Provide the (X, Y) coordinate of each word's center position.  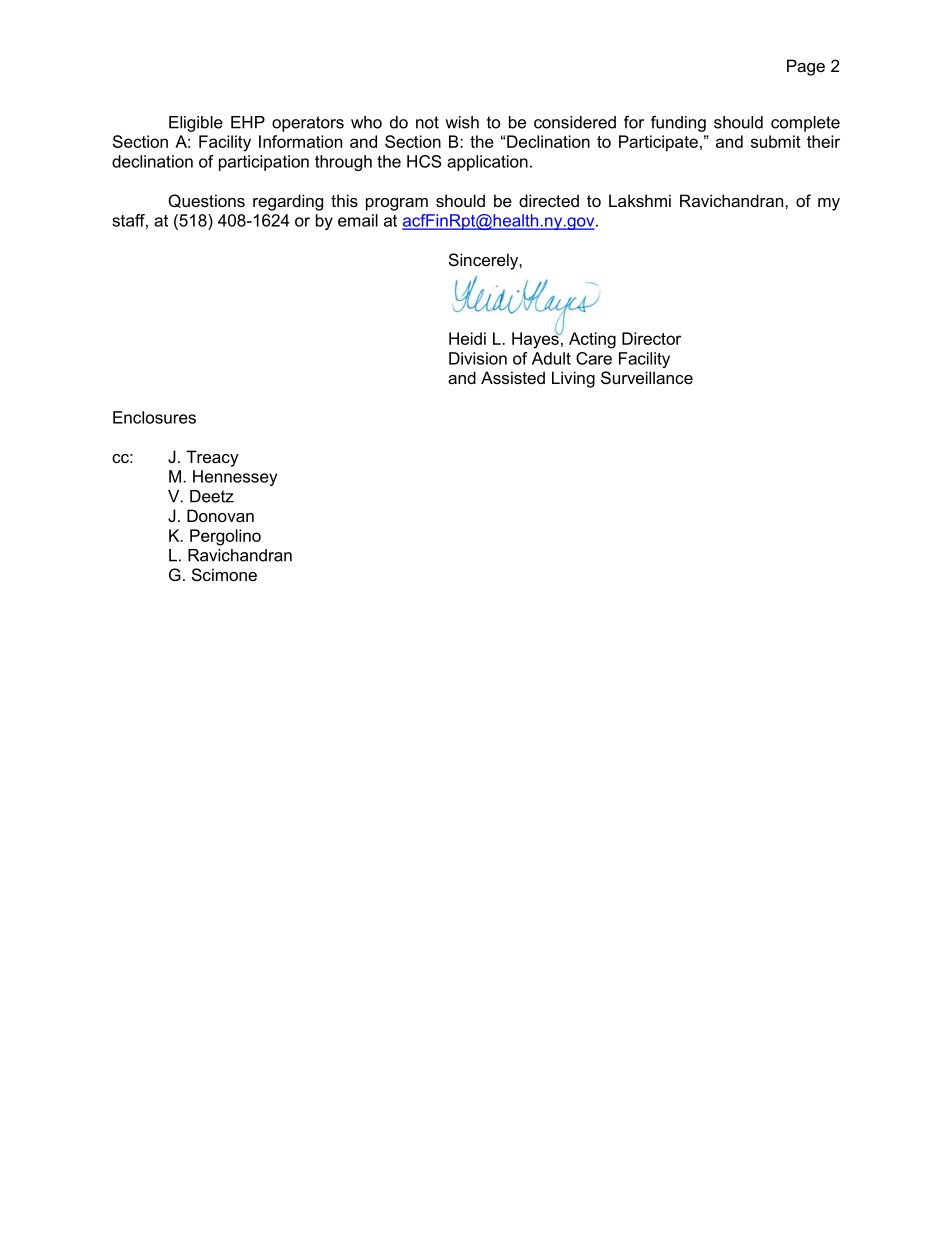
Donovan (220, 515)
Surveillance (647, 377)
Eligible (196, 124)
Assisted (513, 377)
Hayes (536, 339)
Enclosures (154, 417)
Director (651, 338)
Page (806, 67)
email (358, 220)
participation (264, 163)
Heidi (467, 338)
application (487, 163)
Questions (206, 201)
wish (462, 122)
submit (776, 141)
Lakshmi (640, 200)
